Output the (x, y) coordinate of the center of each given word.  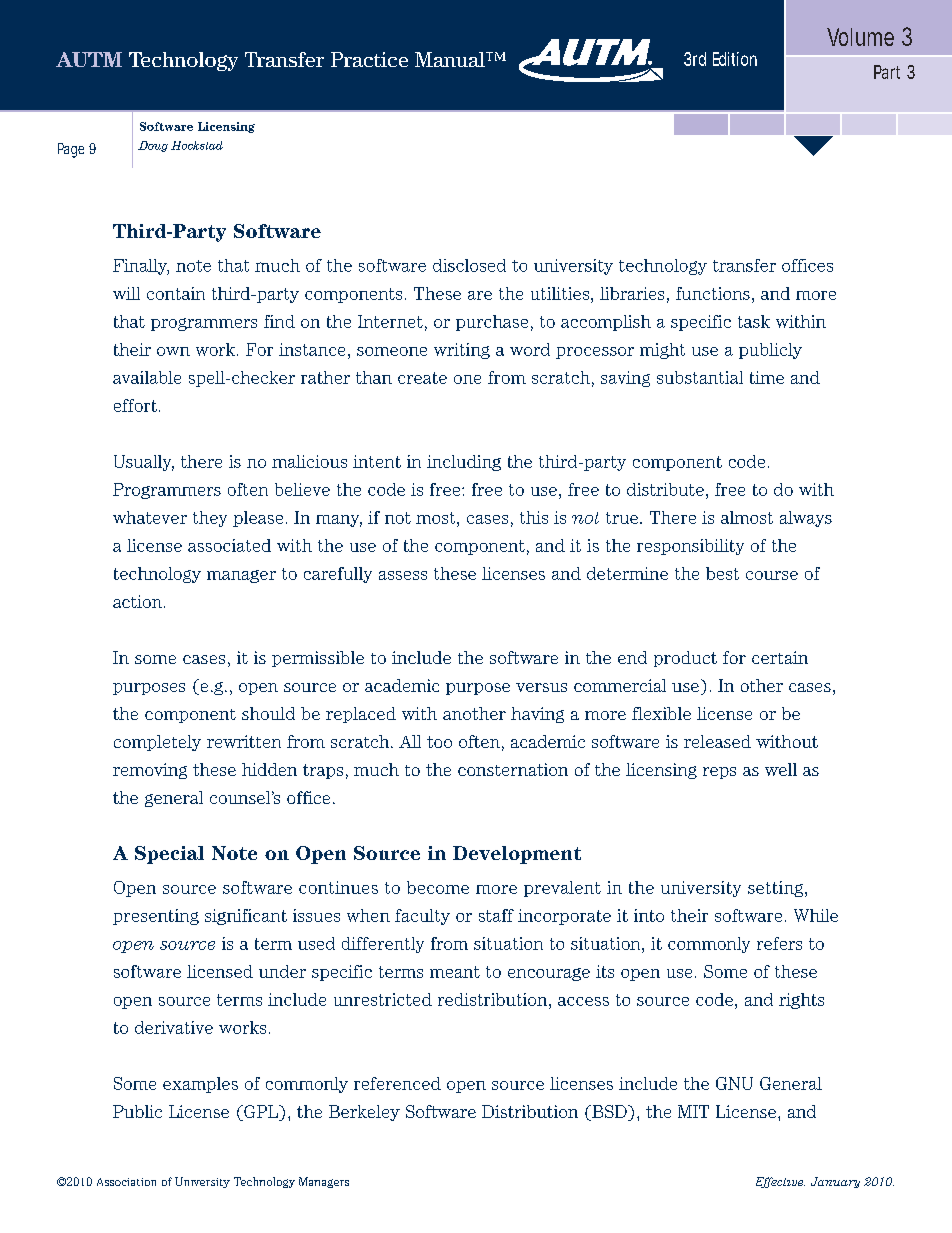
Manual (451, 59)
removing (150, 771)
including (464, 463)
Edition (735, 59)
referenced (397, 1083)
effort (135, 405)
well (781, 769)
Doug (153, 146)
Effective (780, 1182)
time (767, 377)
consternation (513, 769)
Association (126, 1182)
